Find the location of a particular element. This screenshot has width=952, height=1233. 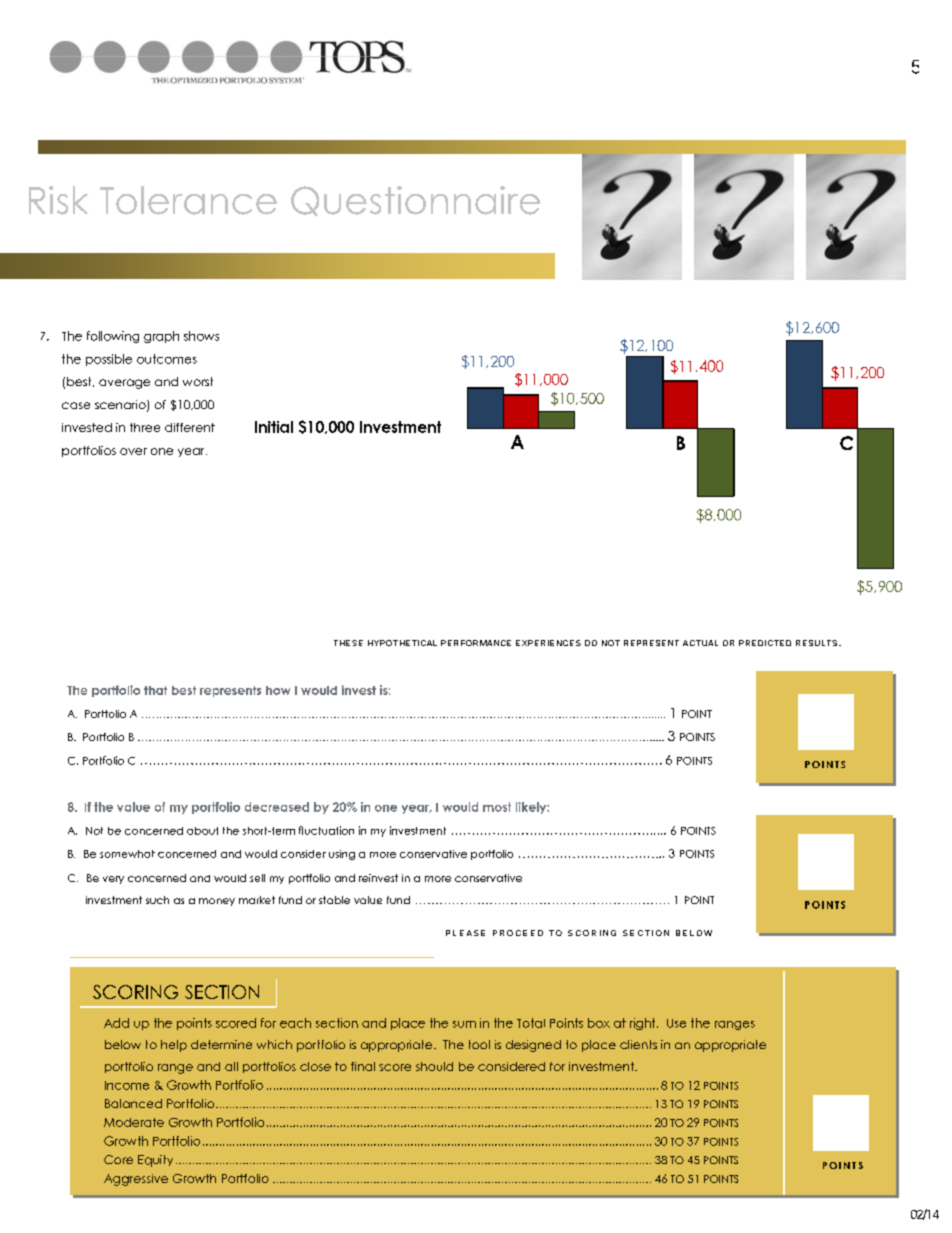

that is located at coordinates (155, 690).
